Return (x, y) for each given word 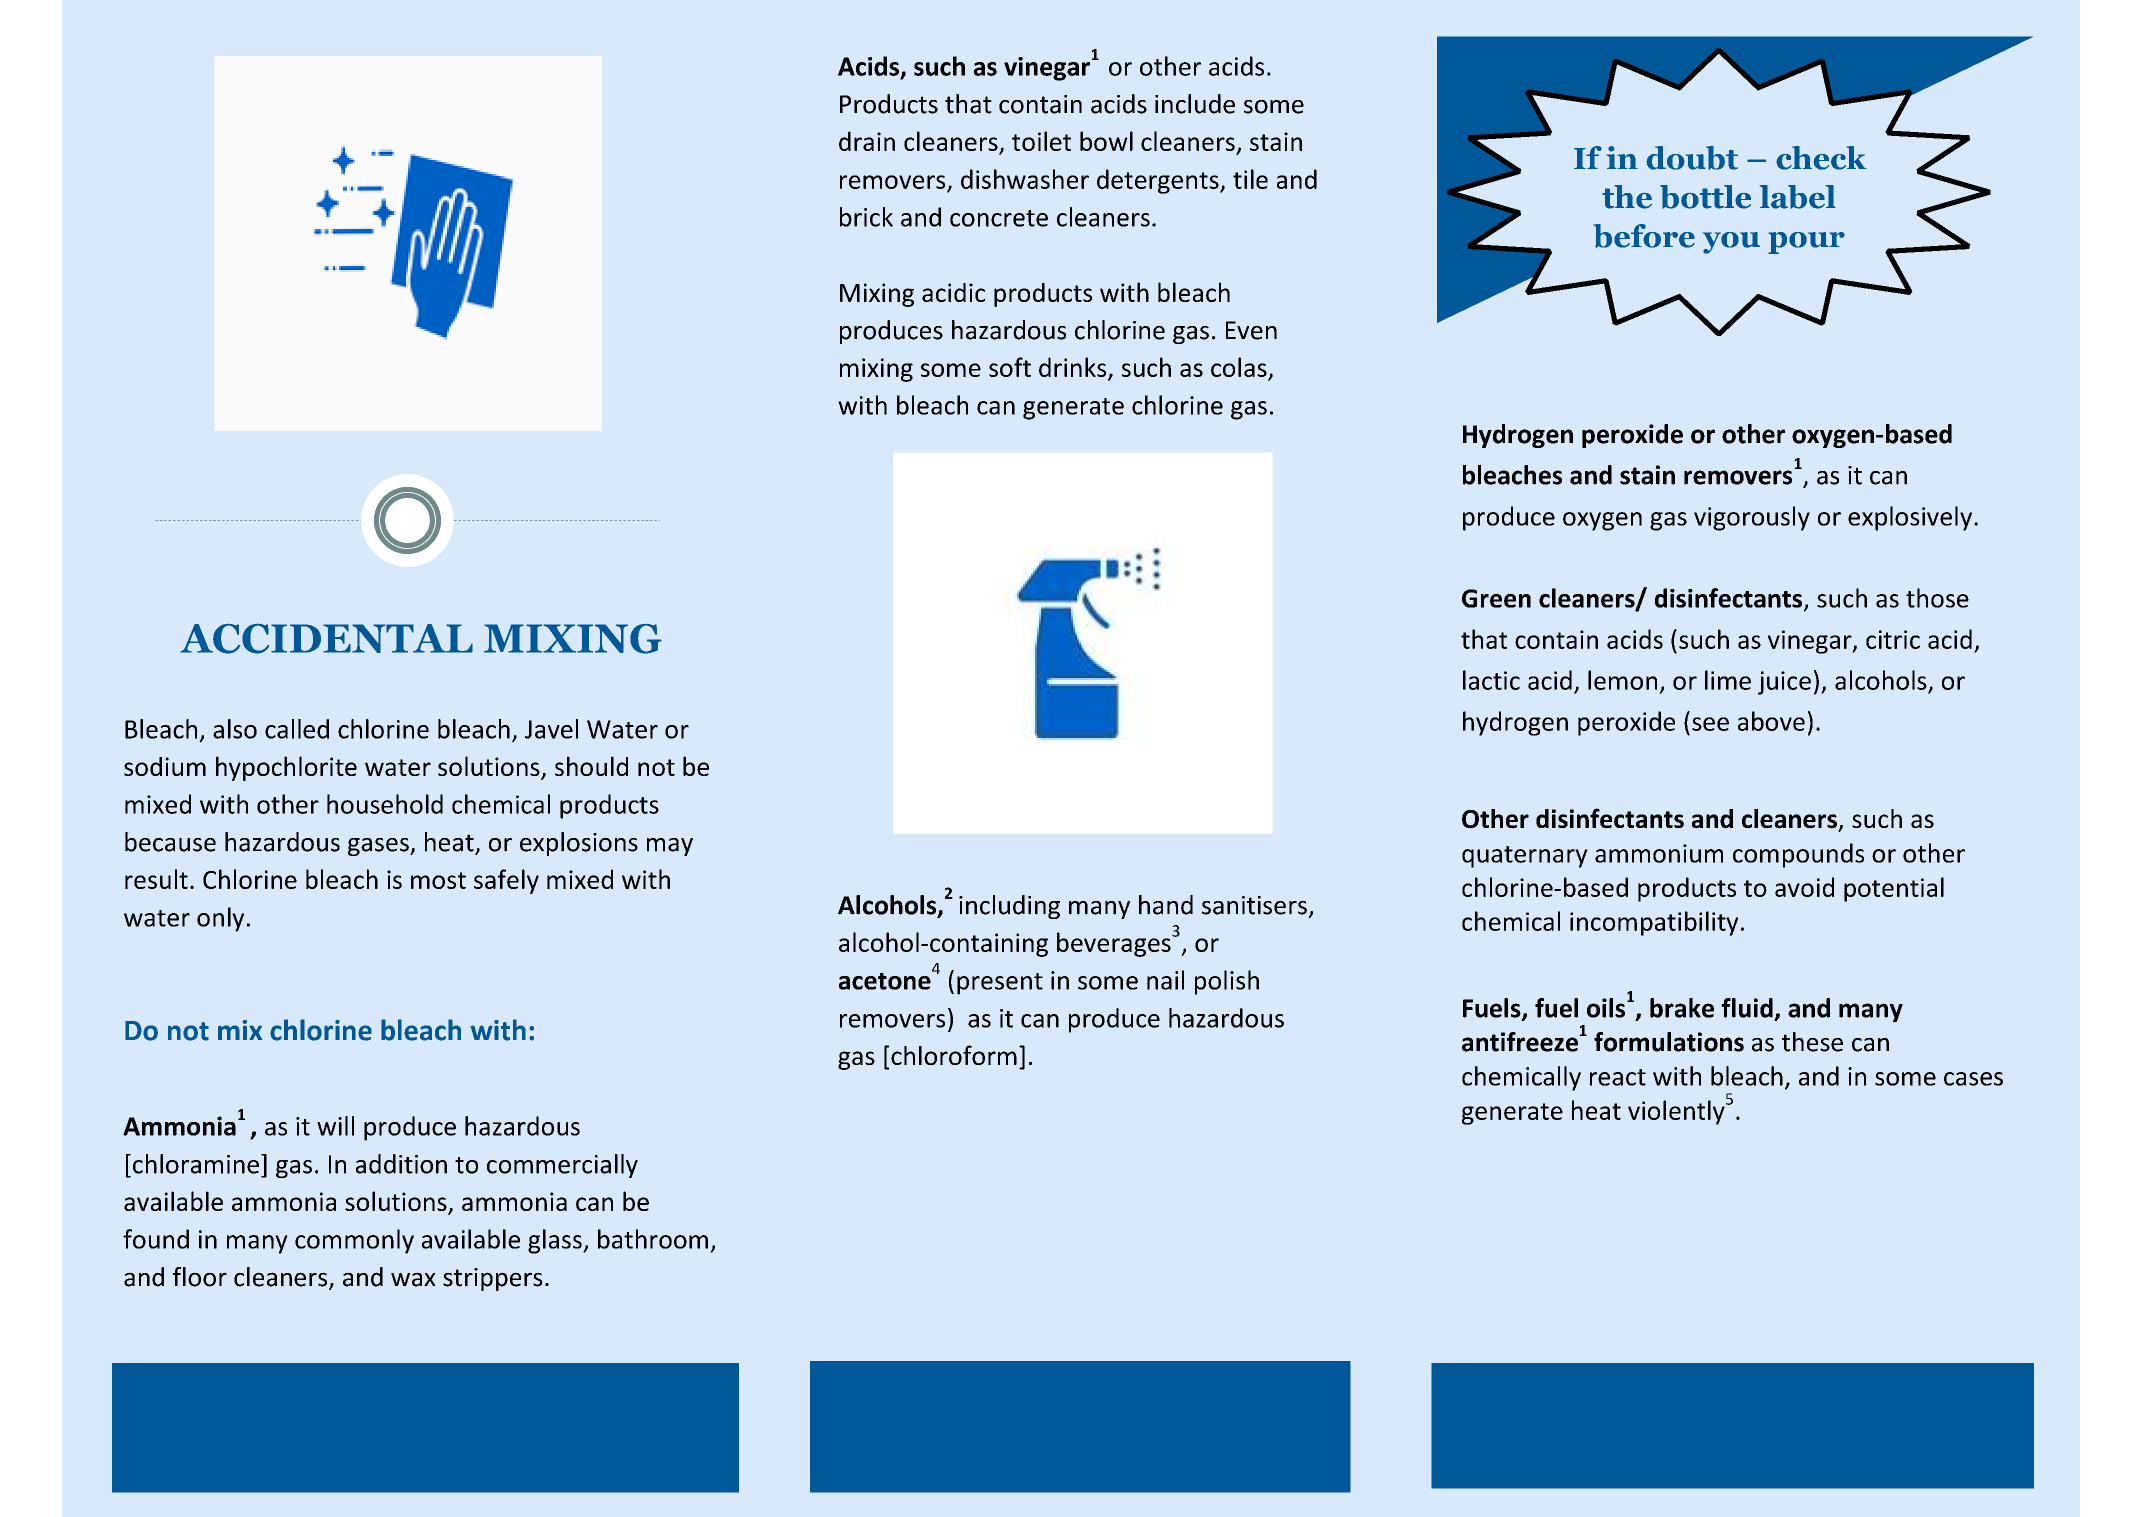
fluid (1747, 1008)
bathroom (653, 1239)
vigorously (1752, 518)
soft (1010, 367)
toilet (1041, 141)
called (297, 729)
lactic (1491, 680)
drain (867, 141)
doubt (1692, 158)
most (438, 880)
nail (1165, 980)
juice (1784, 683)
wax (413, 1279)
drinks (1074, 368)
